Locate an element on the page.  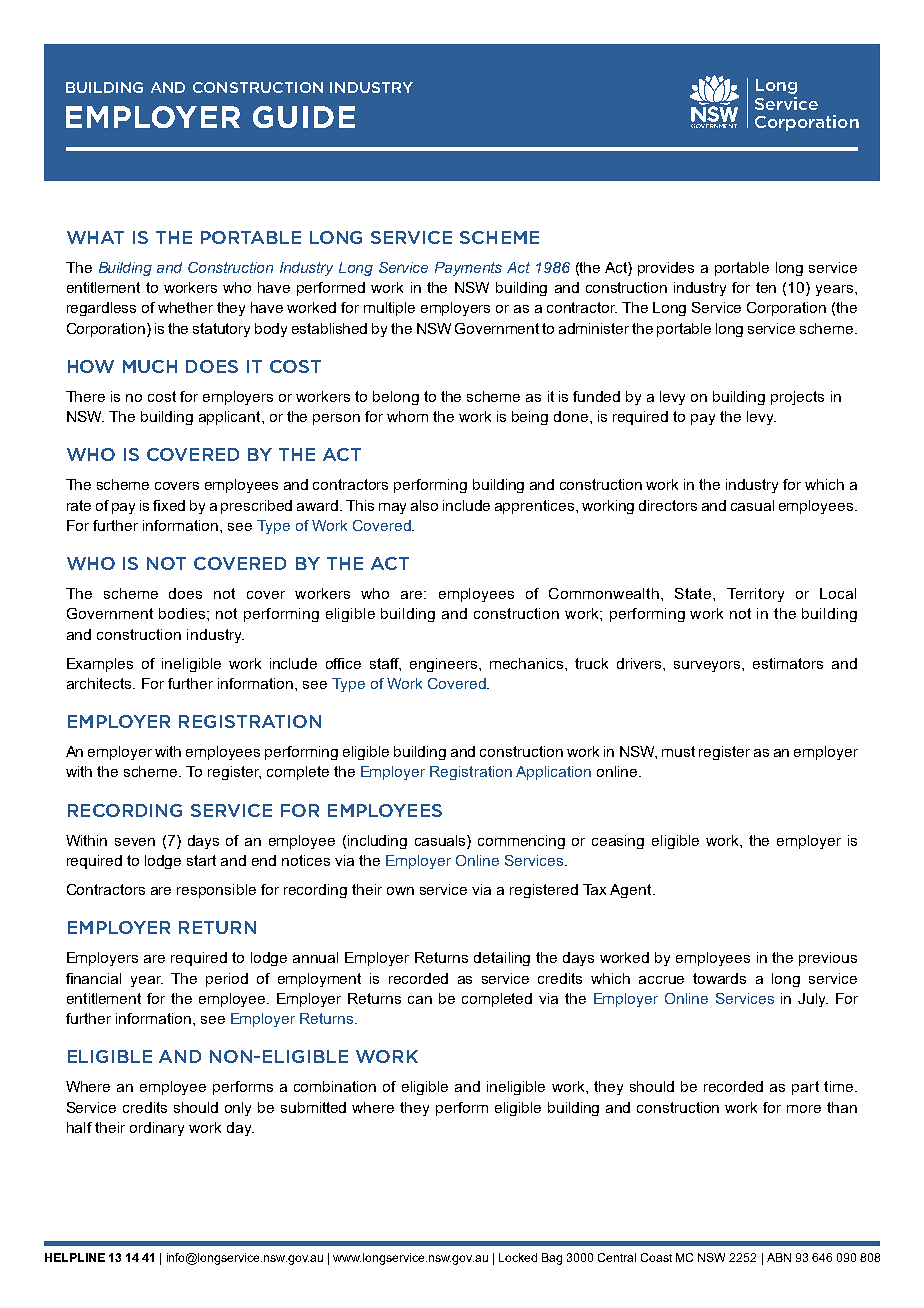
Payments is located at coordinates (468, 269).
